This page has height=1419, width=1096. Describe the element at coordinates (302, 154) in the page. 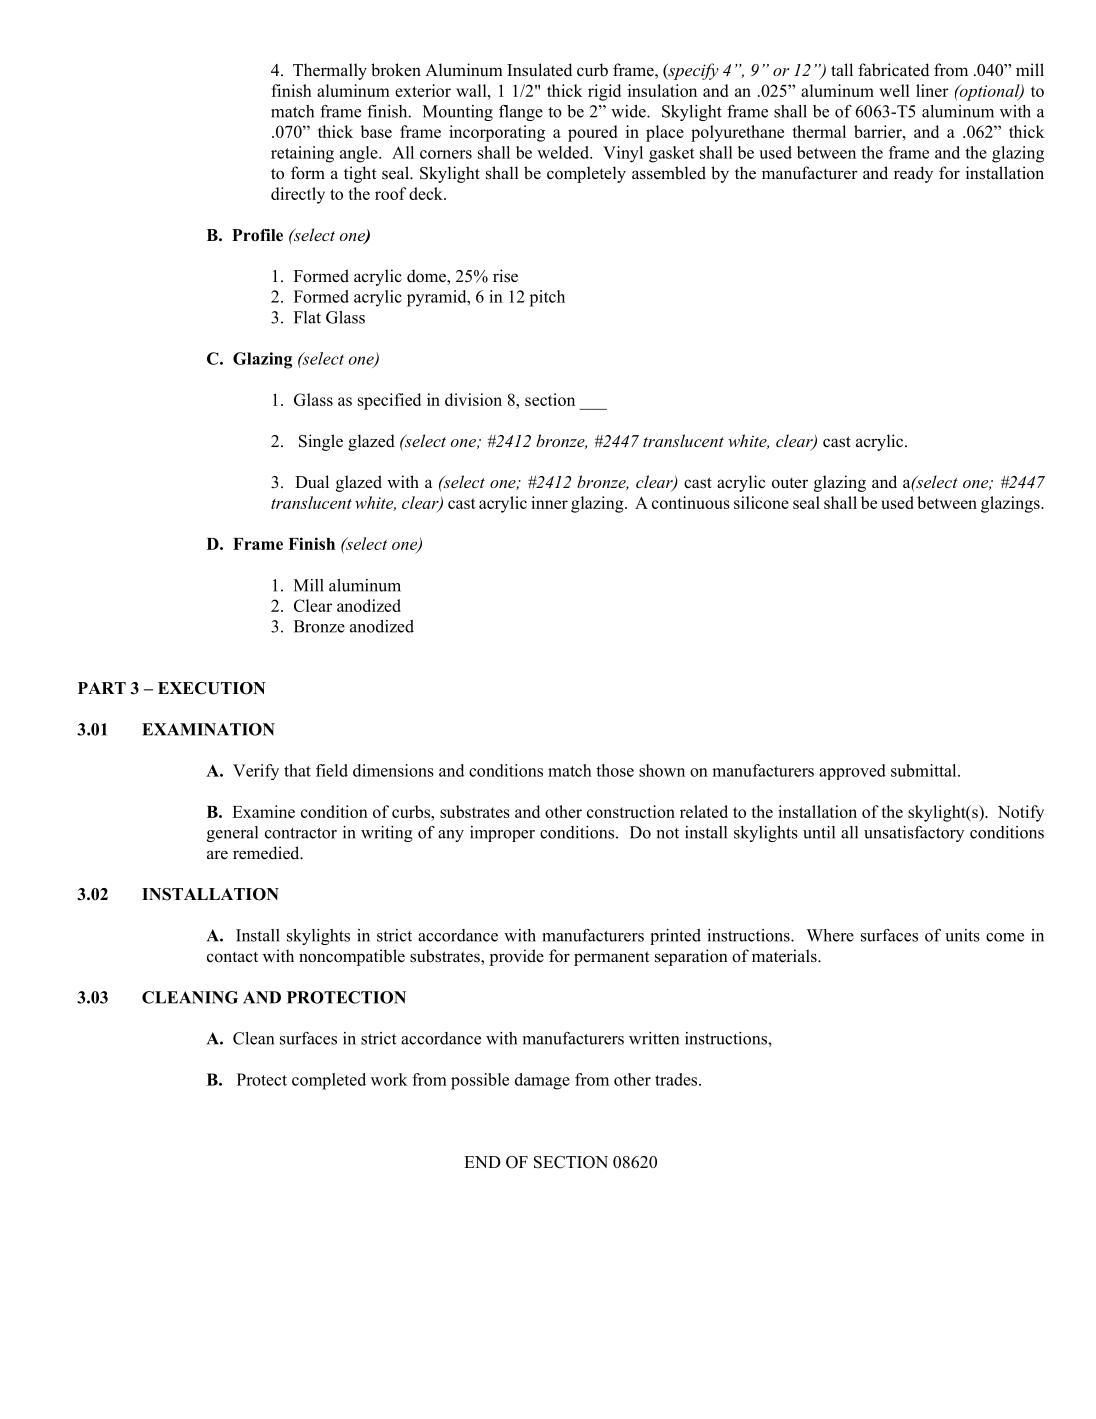

I see `retaining` at that location.
